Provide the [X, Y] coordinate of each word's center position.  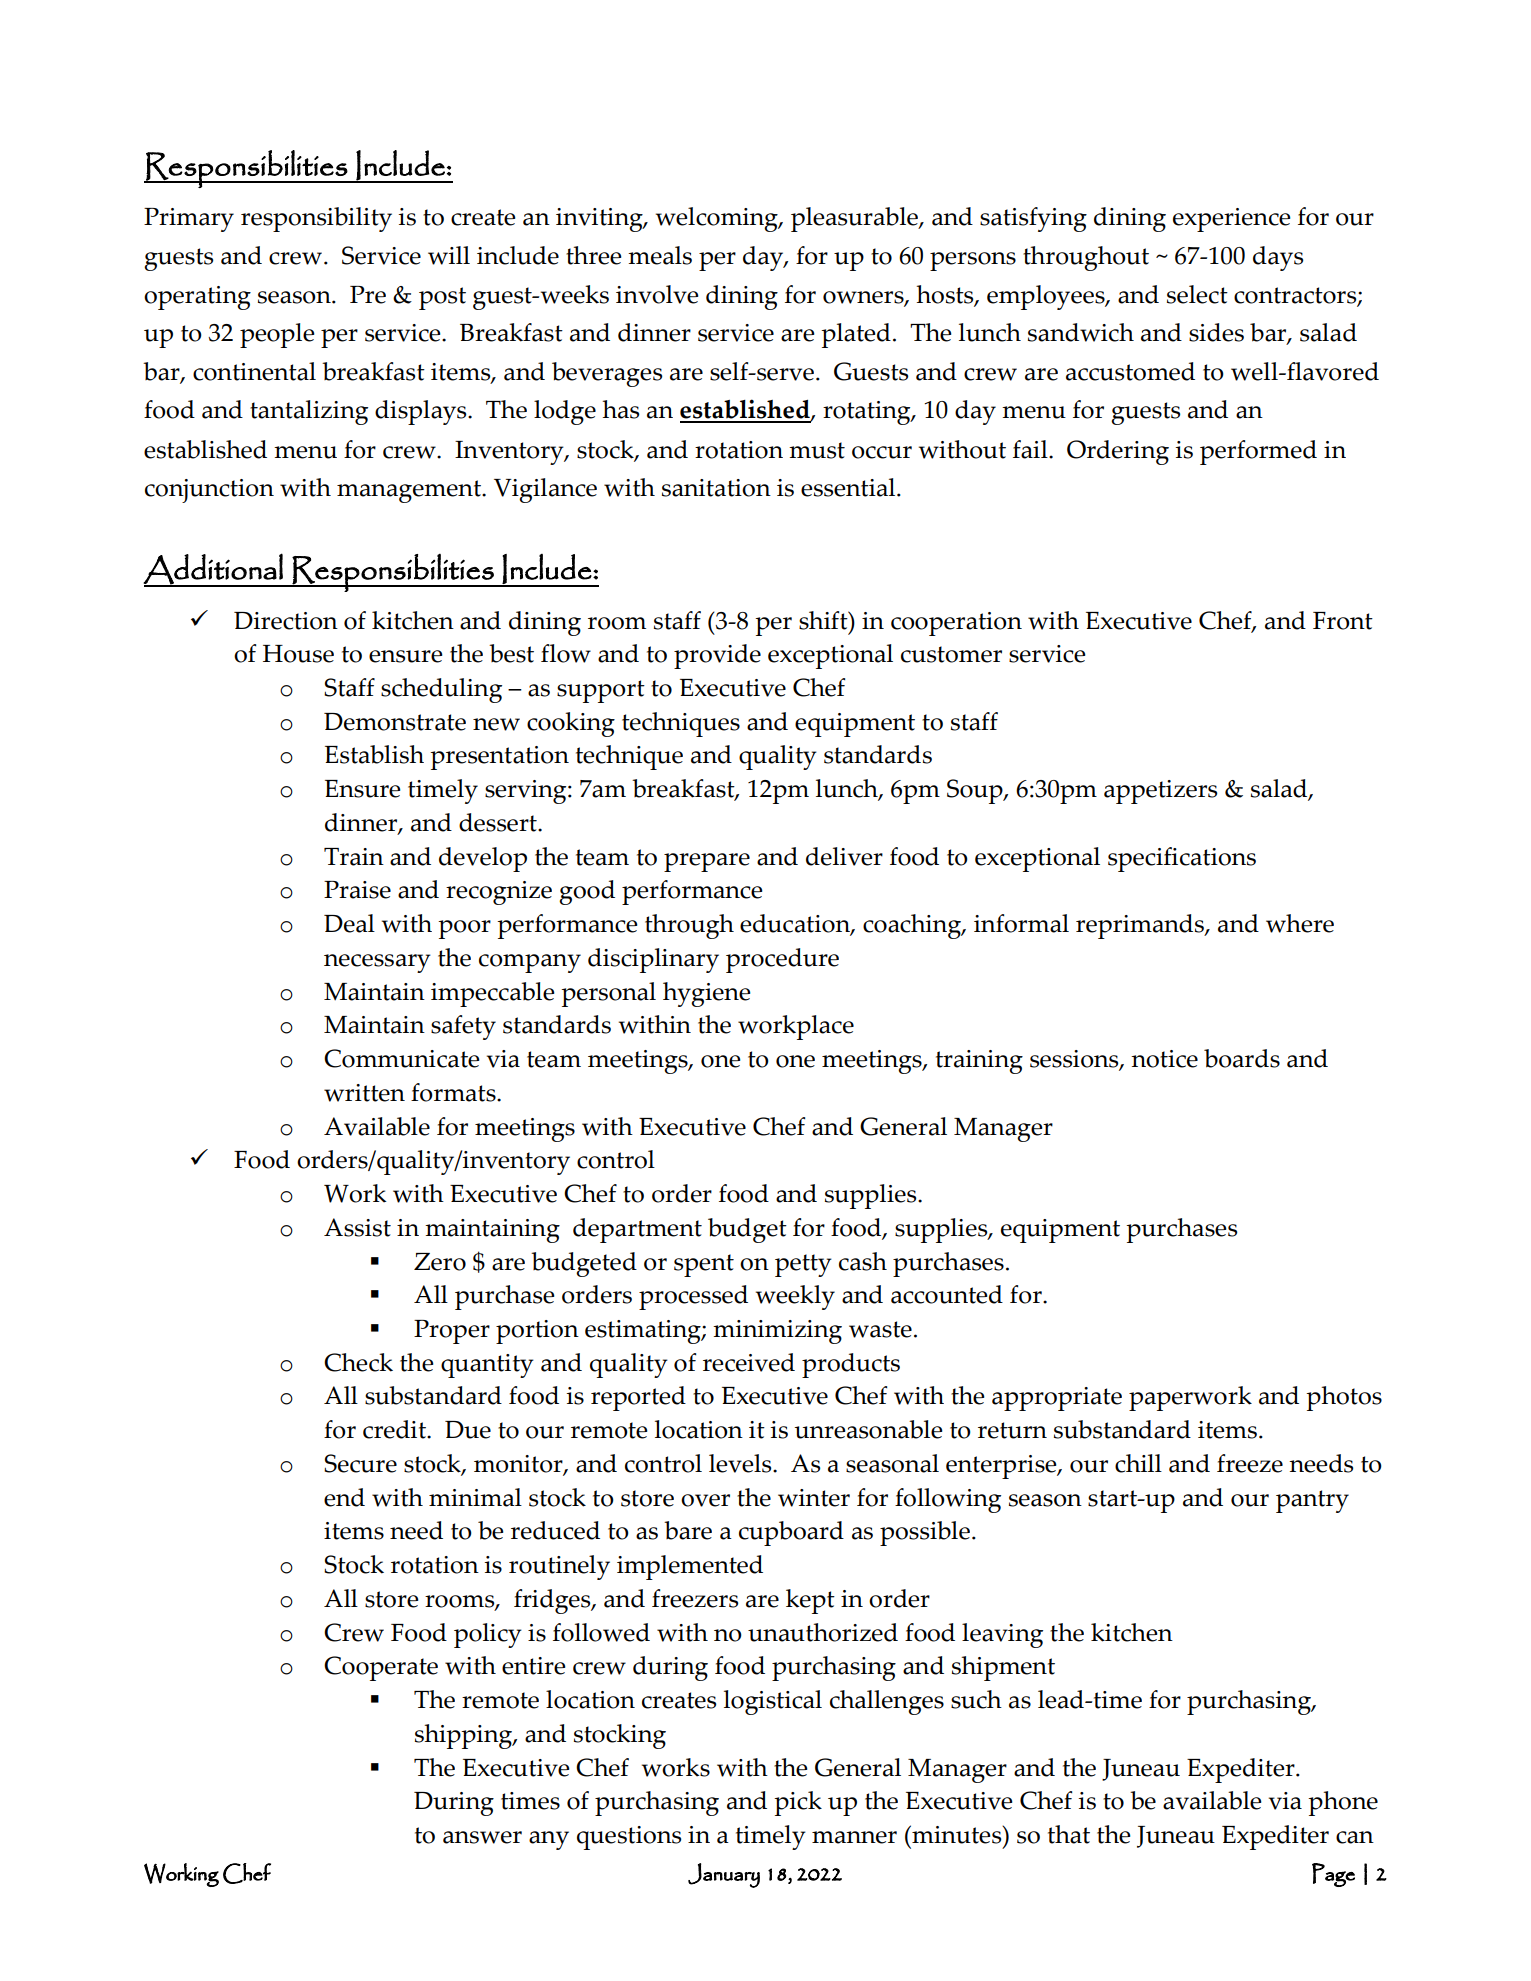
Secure [360, 1463]
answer [482, 1837]
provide [717, 656]
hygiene [706, 994]
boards [1242, 1058]
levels [741, 1463]
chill [1138, 1463]
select [1197, 294]
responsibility [316, 219]
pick [798, 1803]
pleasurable [855, 219]
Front [1343, 621]
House [298, 654]
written [364, 1093]
